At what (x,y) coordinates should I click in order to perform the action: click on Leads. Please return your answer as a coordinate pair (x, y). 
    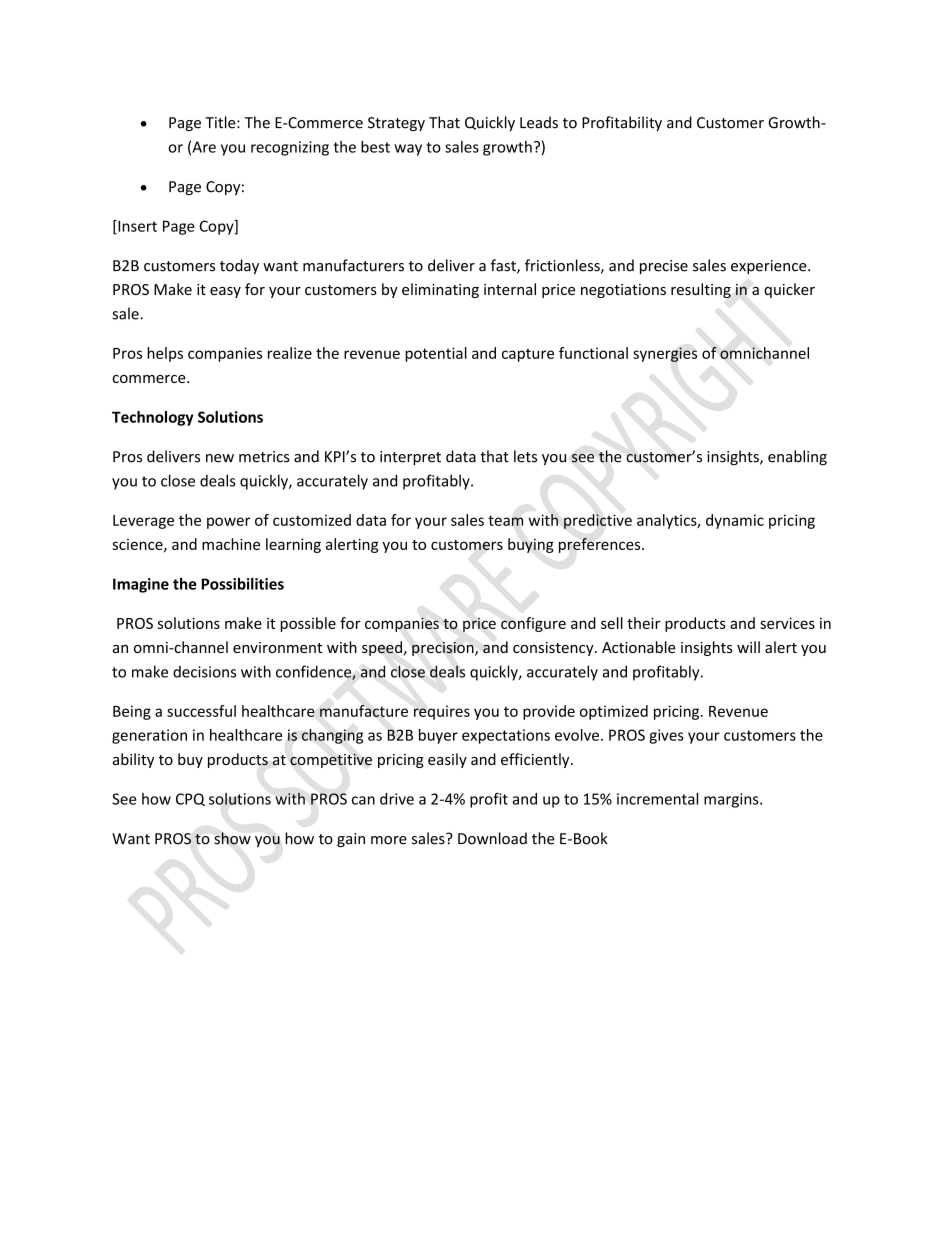
    Looking at the image, I should click on (539, 122).
